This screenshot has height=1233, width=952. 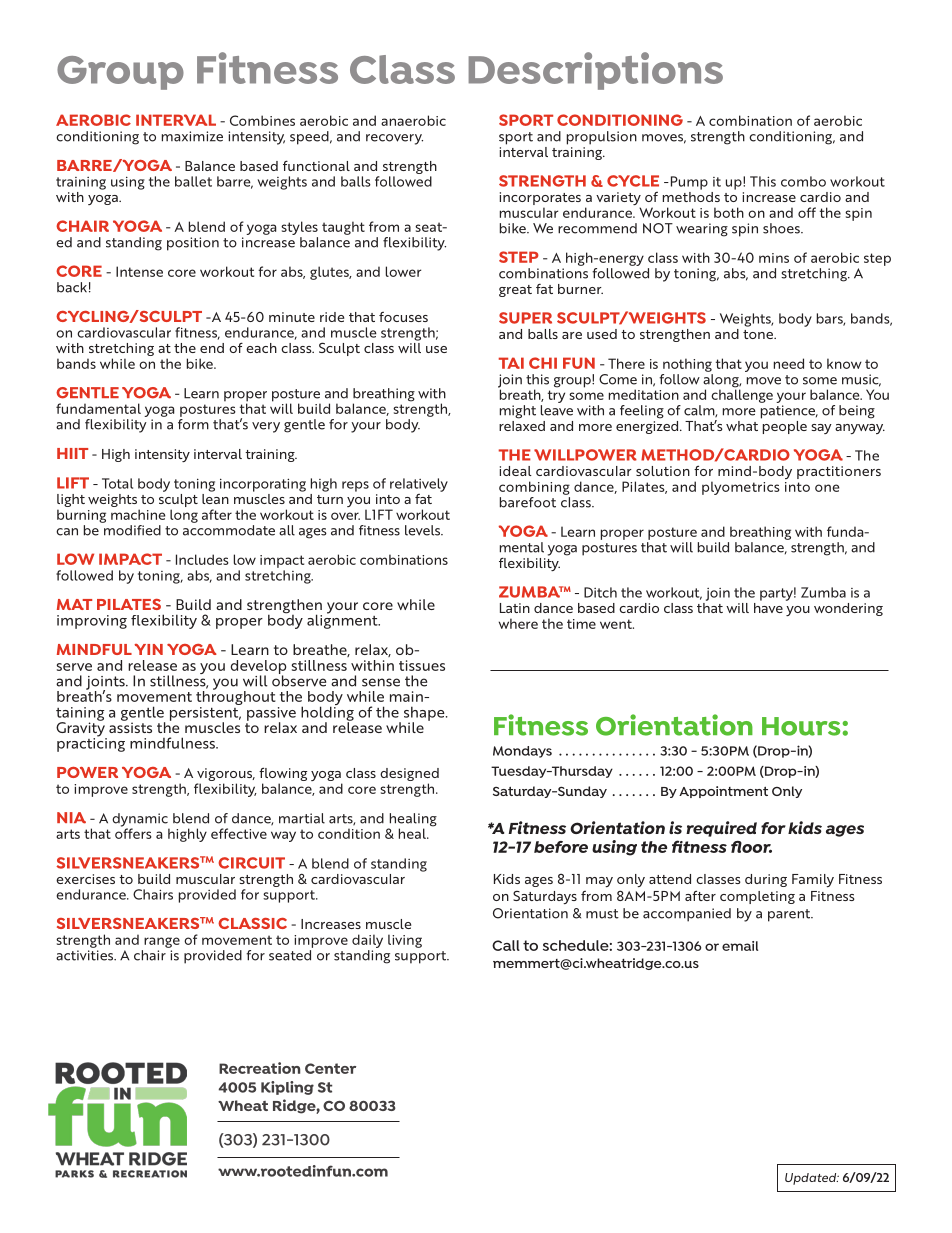 What do you see at coordinates (803, 181) in the screenshot?
I see `combo` at bounding box center [803, 181].
